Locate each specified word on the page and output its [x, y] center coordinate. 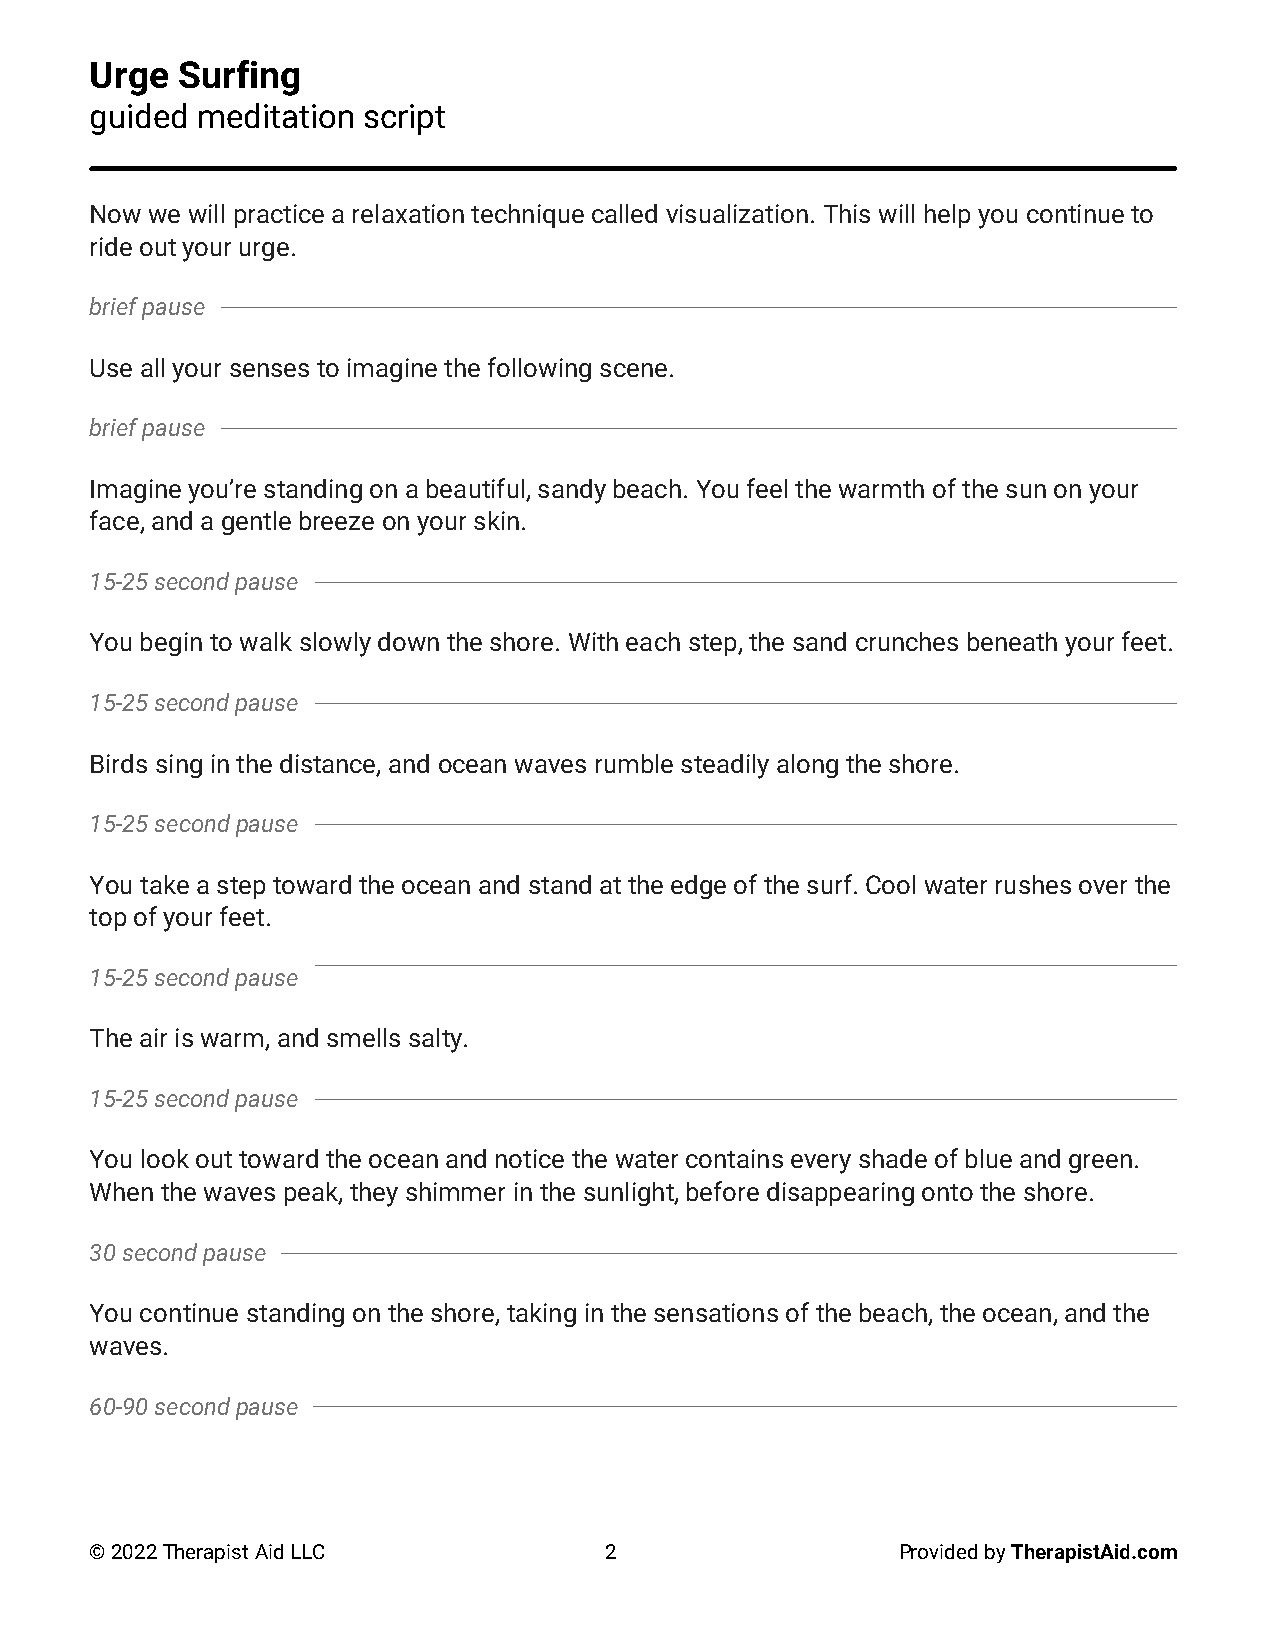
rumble [634, 763]
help [947, 216]
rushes [1033, 884]
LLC [308, 1551]
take [164, 884]
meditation [276, 115]
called [624, 213]
